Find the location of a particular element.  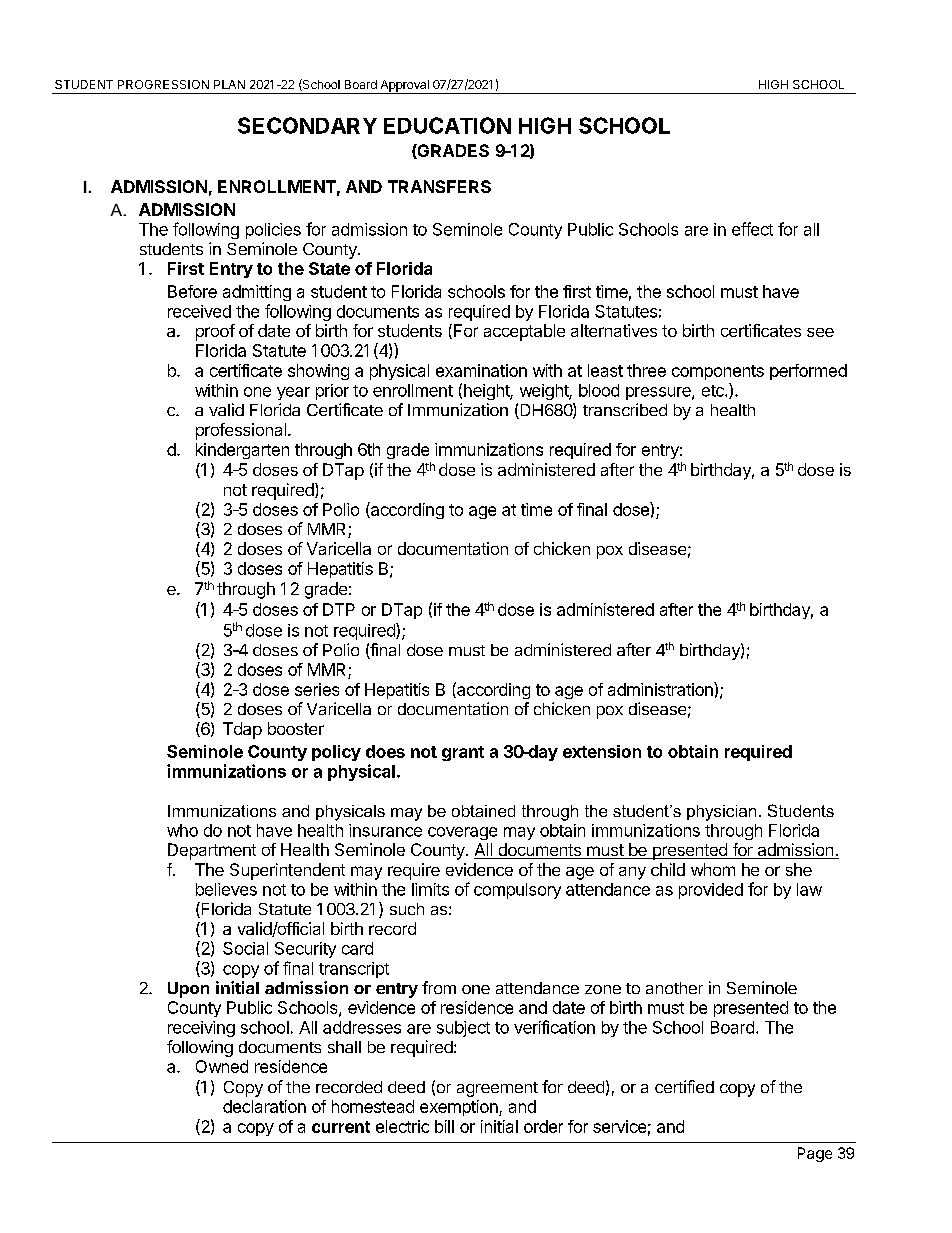

declaration is located at coordinates (264, 1106).
